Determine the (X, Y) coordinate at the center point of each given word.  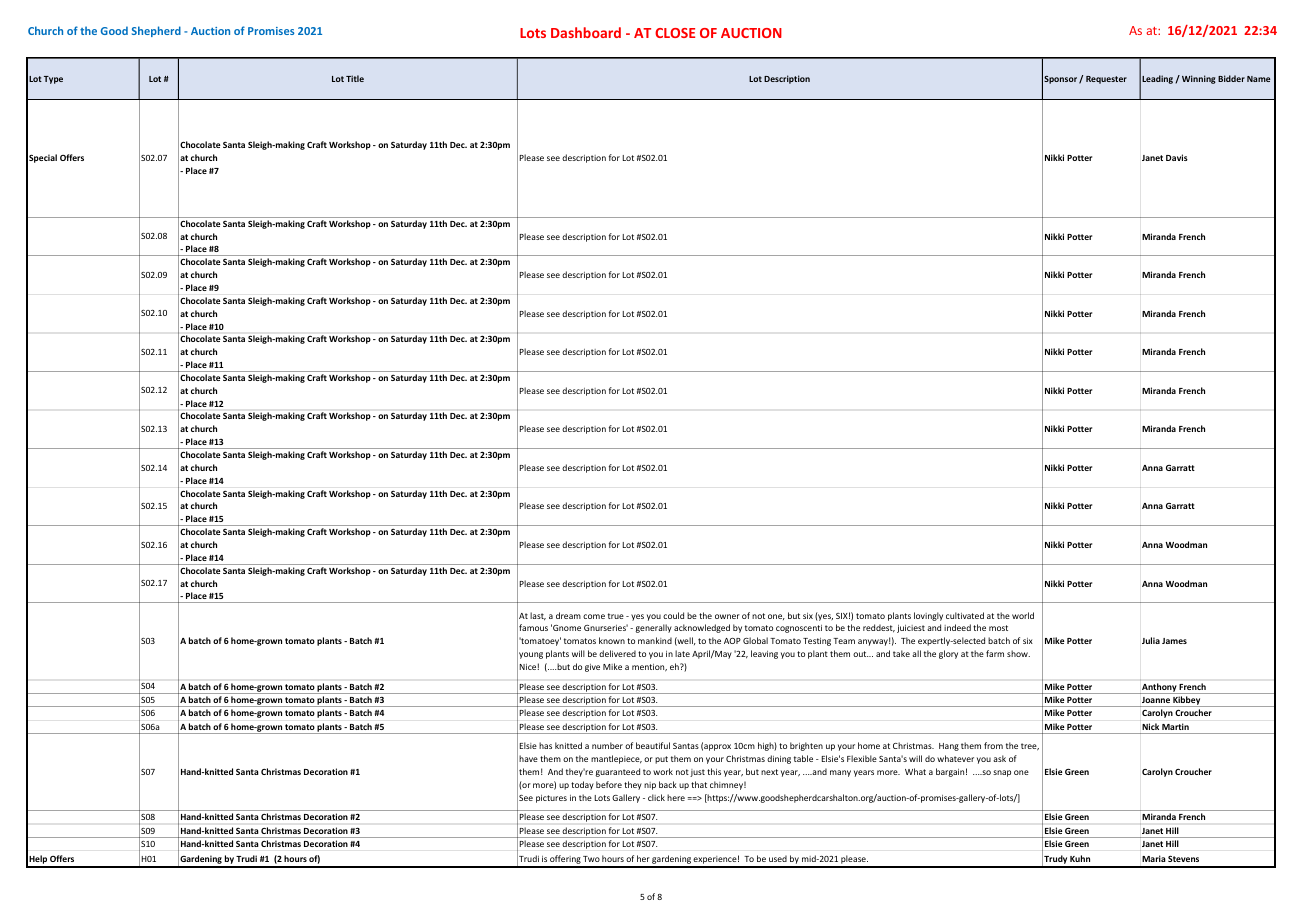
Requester (1106, 80)
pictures (551, 799)
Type (53, 80)
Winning (1199, 79)
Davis (1177, 157)
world (1023, 615)
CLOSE (675, 33)
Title (355, 78)
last (538, 616)
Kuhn (1080, 858)
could (673, 615)
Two (591, 859)
